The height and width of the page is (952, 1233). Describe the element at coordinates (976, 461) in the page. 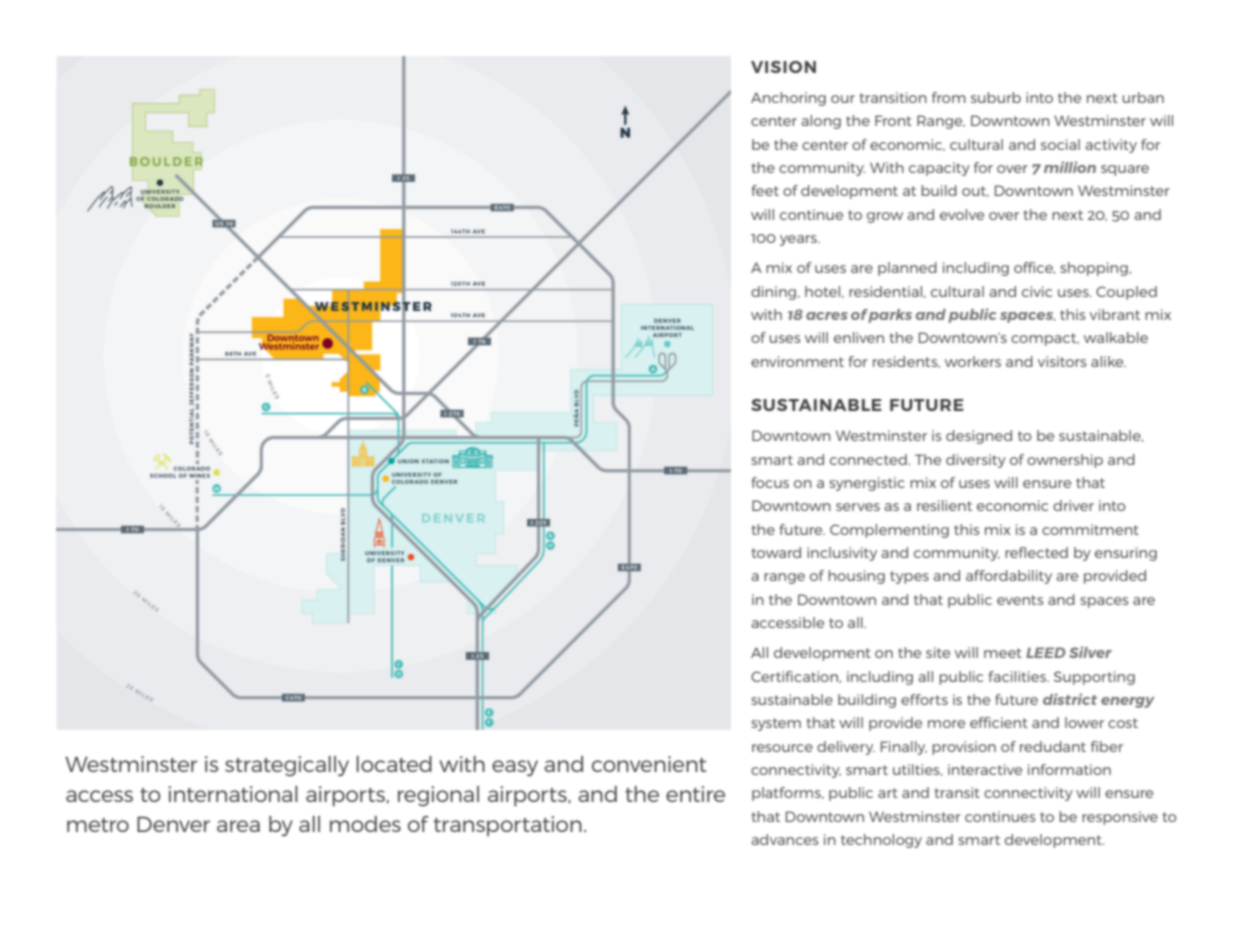

I see `diversity` at that location.
